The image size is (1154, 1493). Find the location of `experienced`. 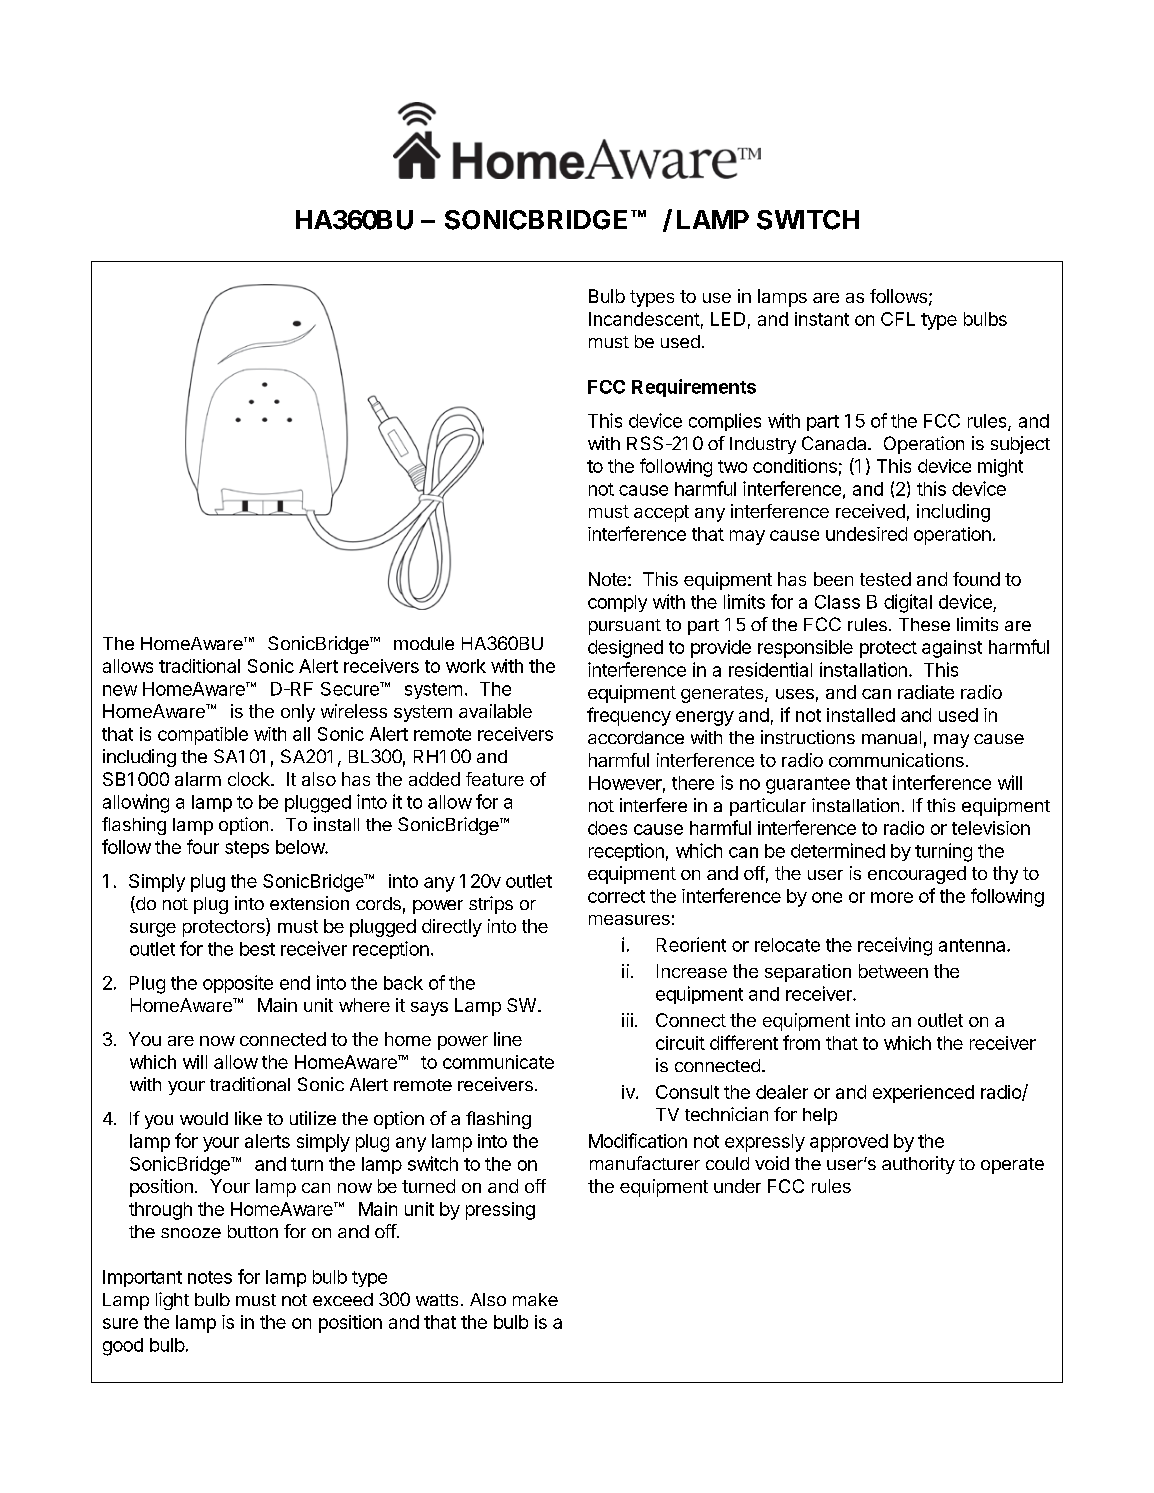

experienced is located at coordinates (923, 1094).
